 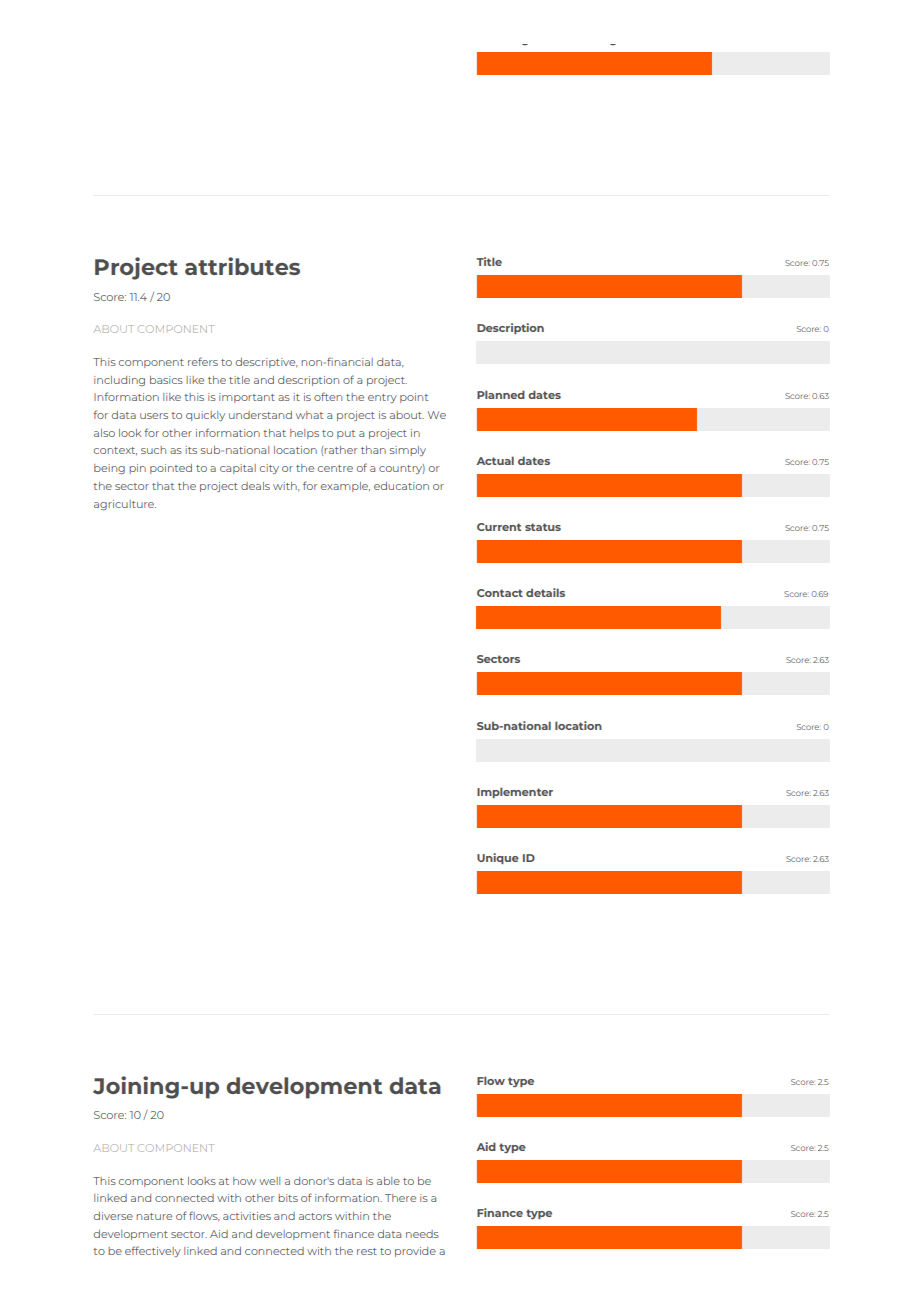 I want to click on descriptive, so click(x=267, y=363).
